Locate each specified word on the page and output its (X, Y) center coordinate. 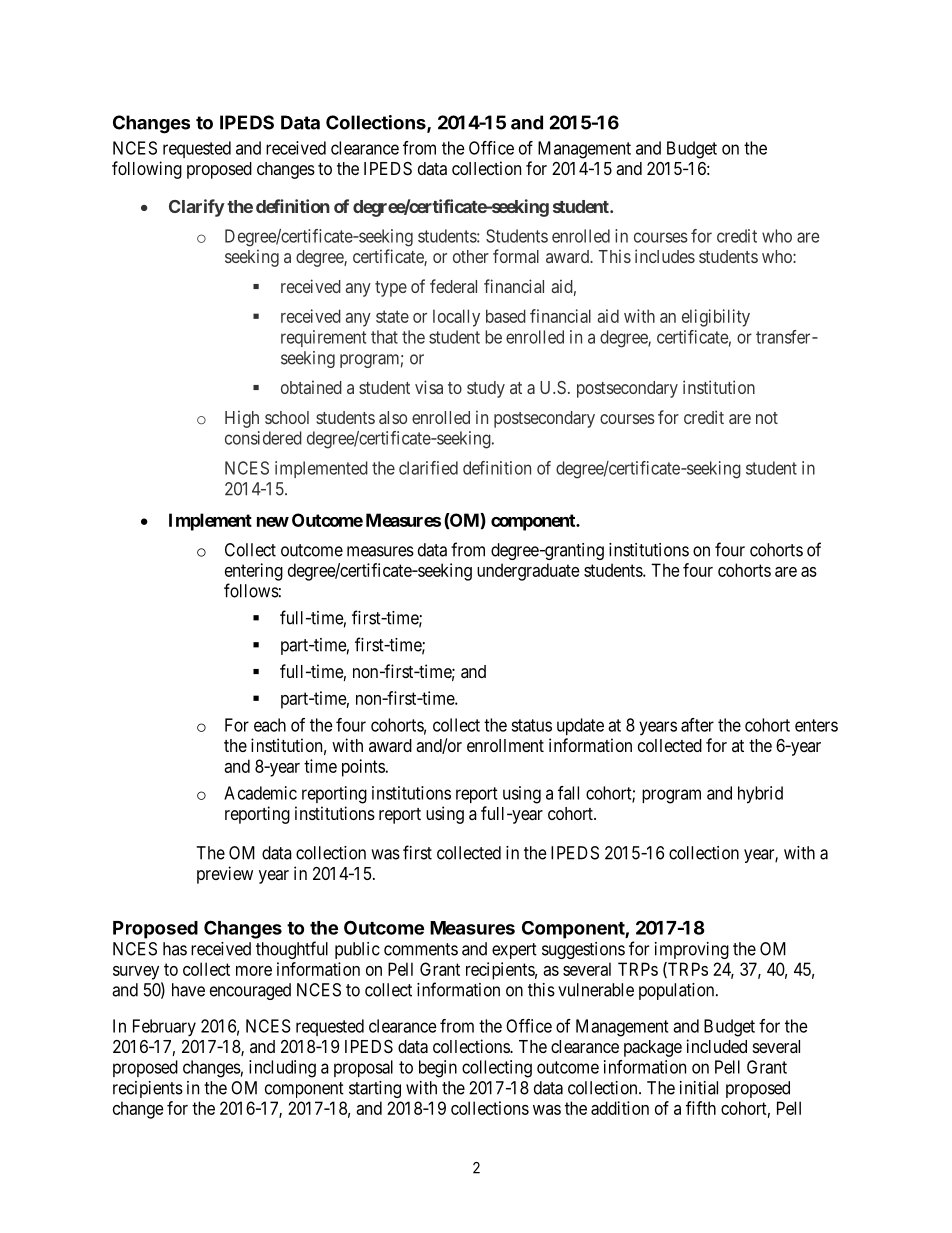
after (697, 725)
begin (438, 1069)
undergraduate (528, 572)
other (471, 256)
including (282, 1069)
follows (251, 590)
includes (665, 256)
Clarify (197, 208)
